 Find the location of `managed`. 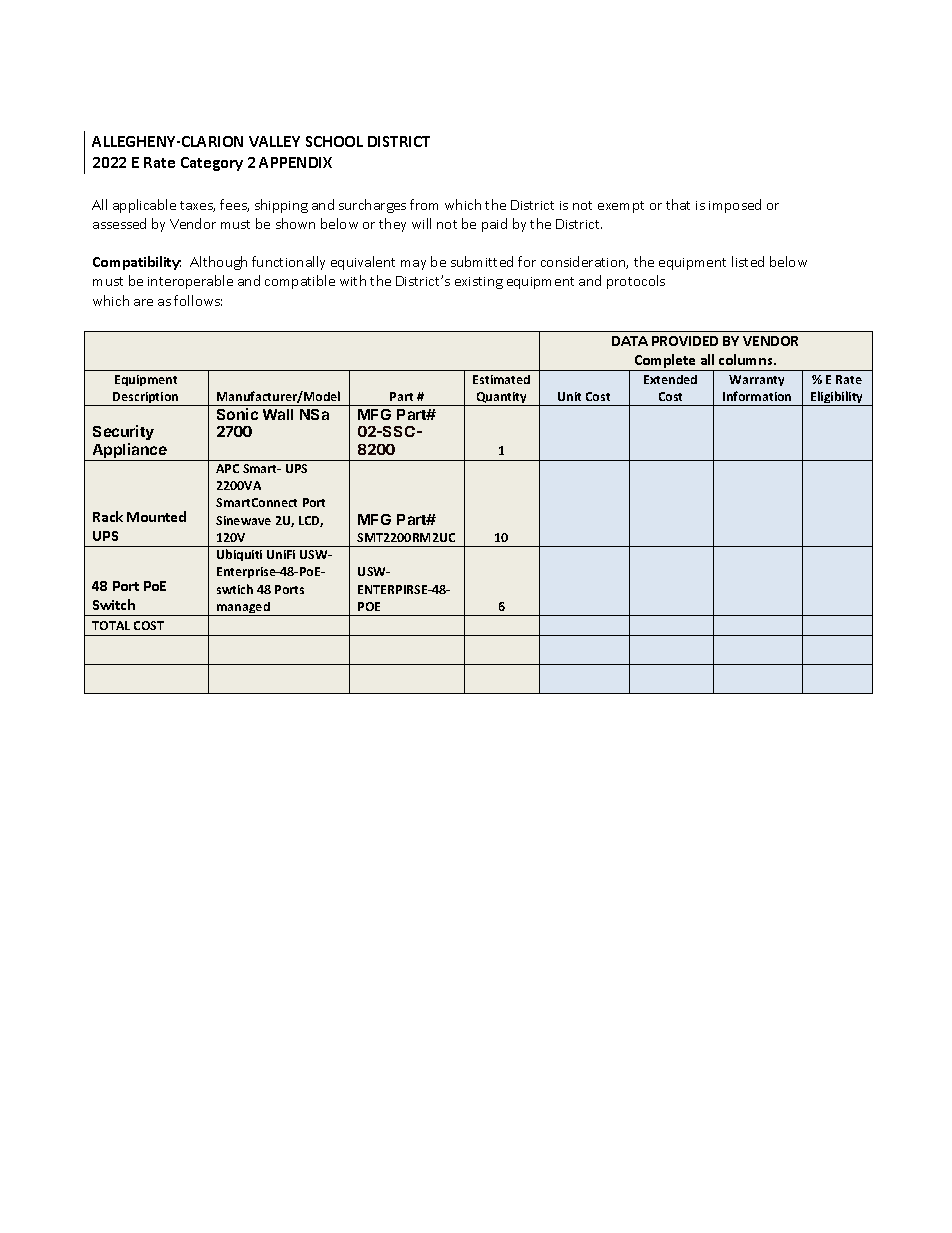

managed is located at coordinates (243, 609).
